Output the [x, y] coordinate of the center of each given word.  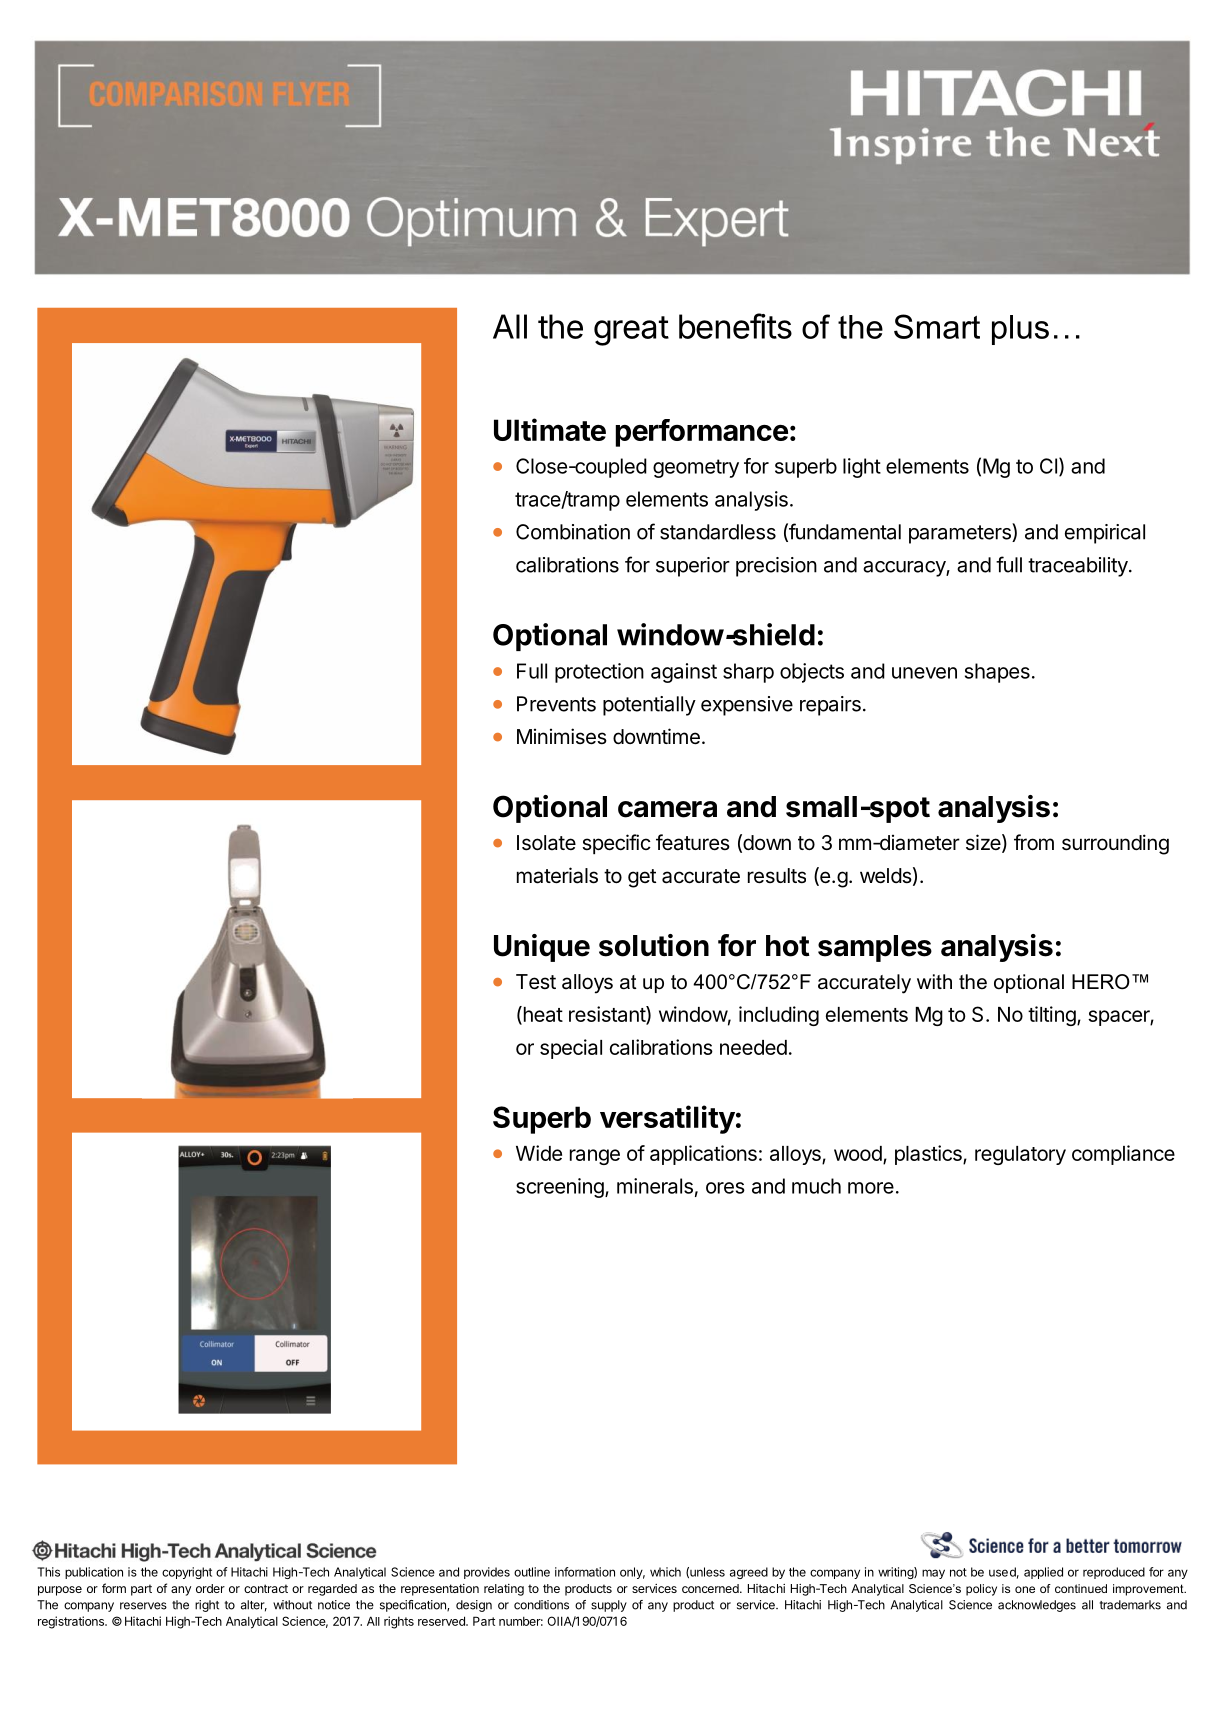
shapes [997, 673]
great [631, 331]
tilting [1053, 1016]
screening [560, 1188]
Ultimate [550, 429]
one [1025, 1589]
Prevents [556, 704]
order [210, 1588]
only [632, 1573]
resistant [608, 1015]
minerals [655, 1186]
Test [536, 982]
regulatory [1020, 1155]
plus [1020, 330]
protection [599, 673]
